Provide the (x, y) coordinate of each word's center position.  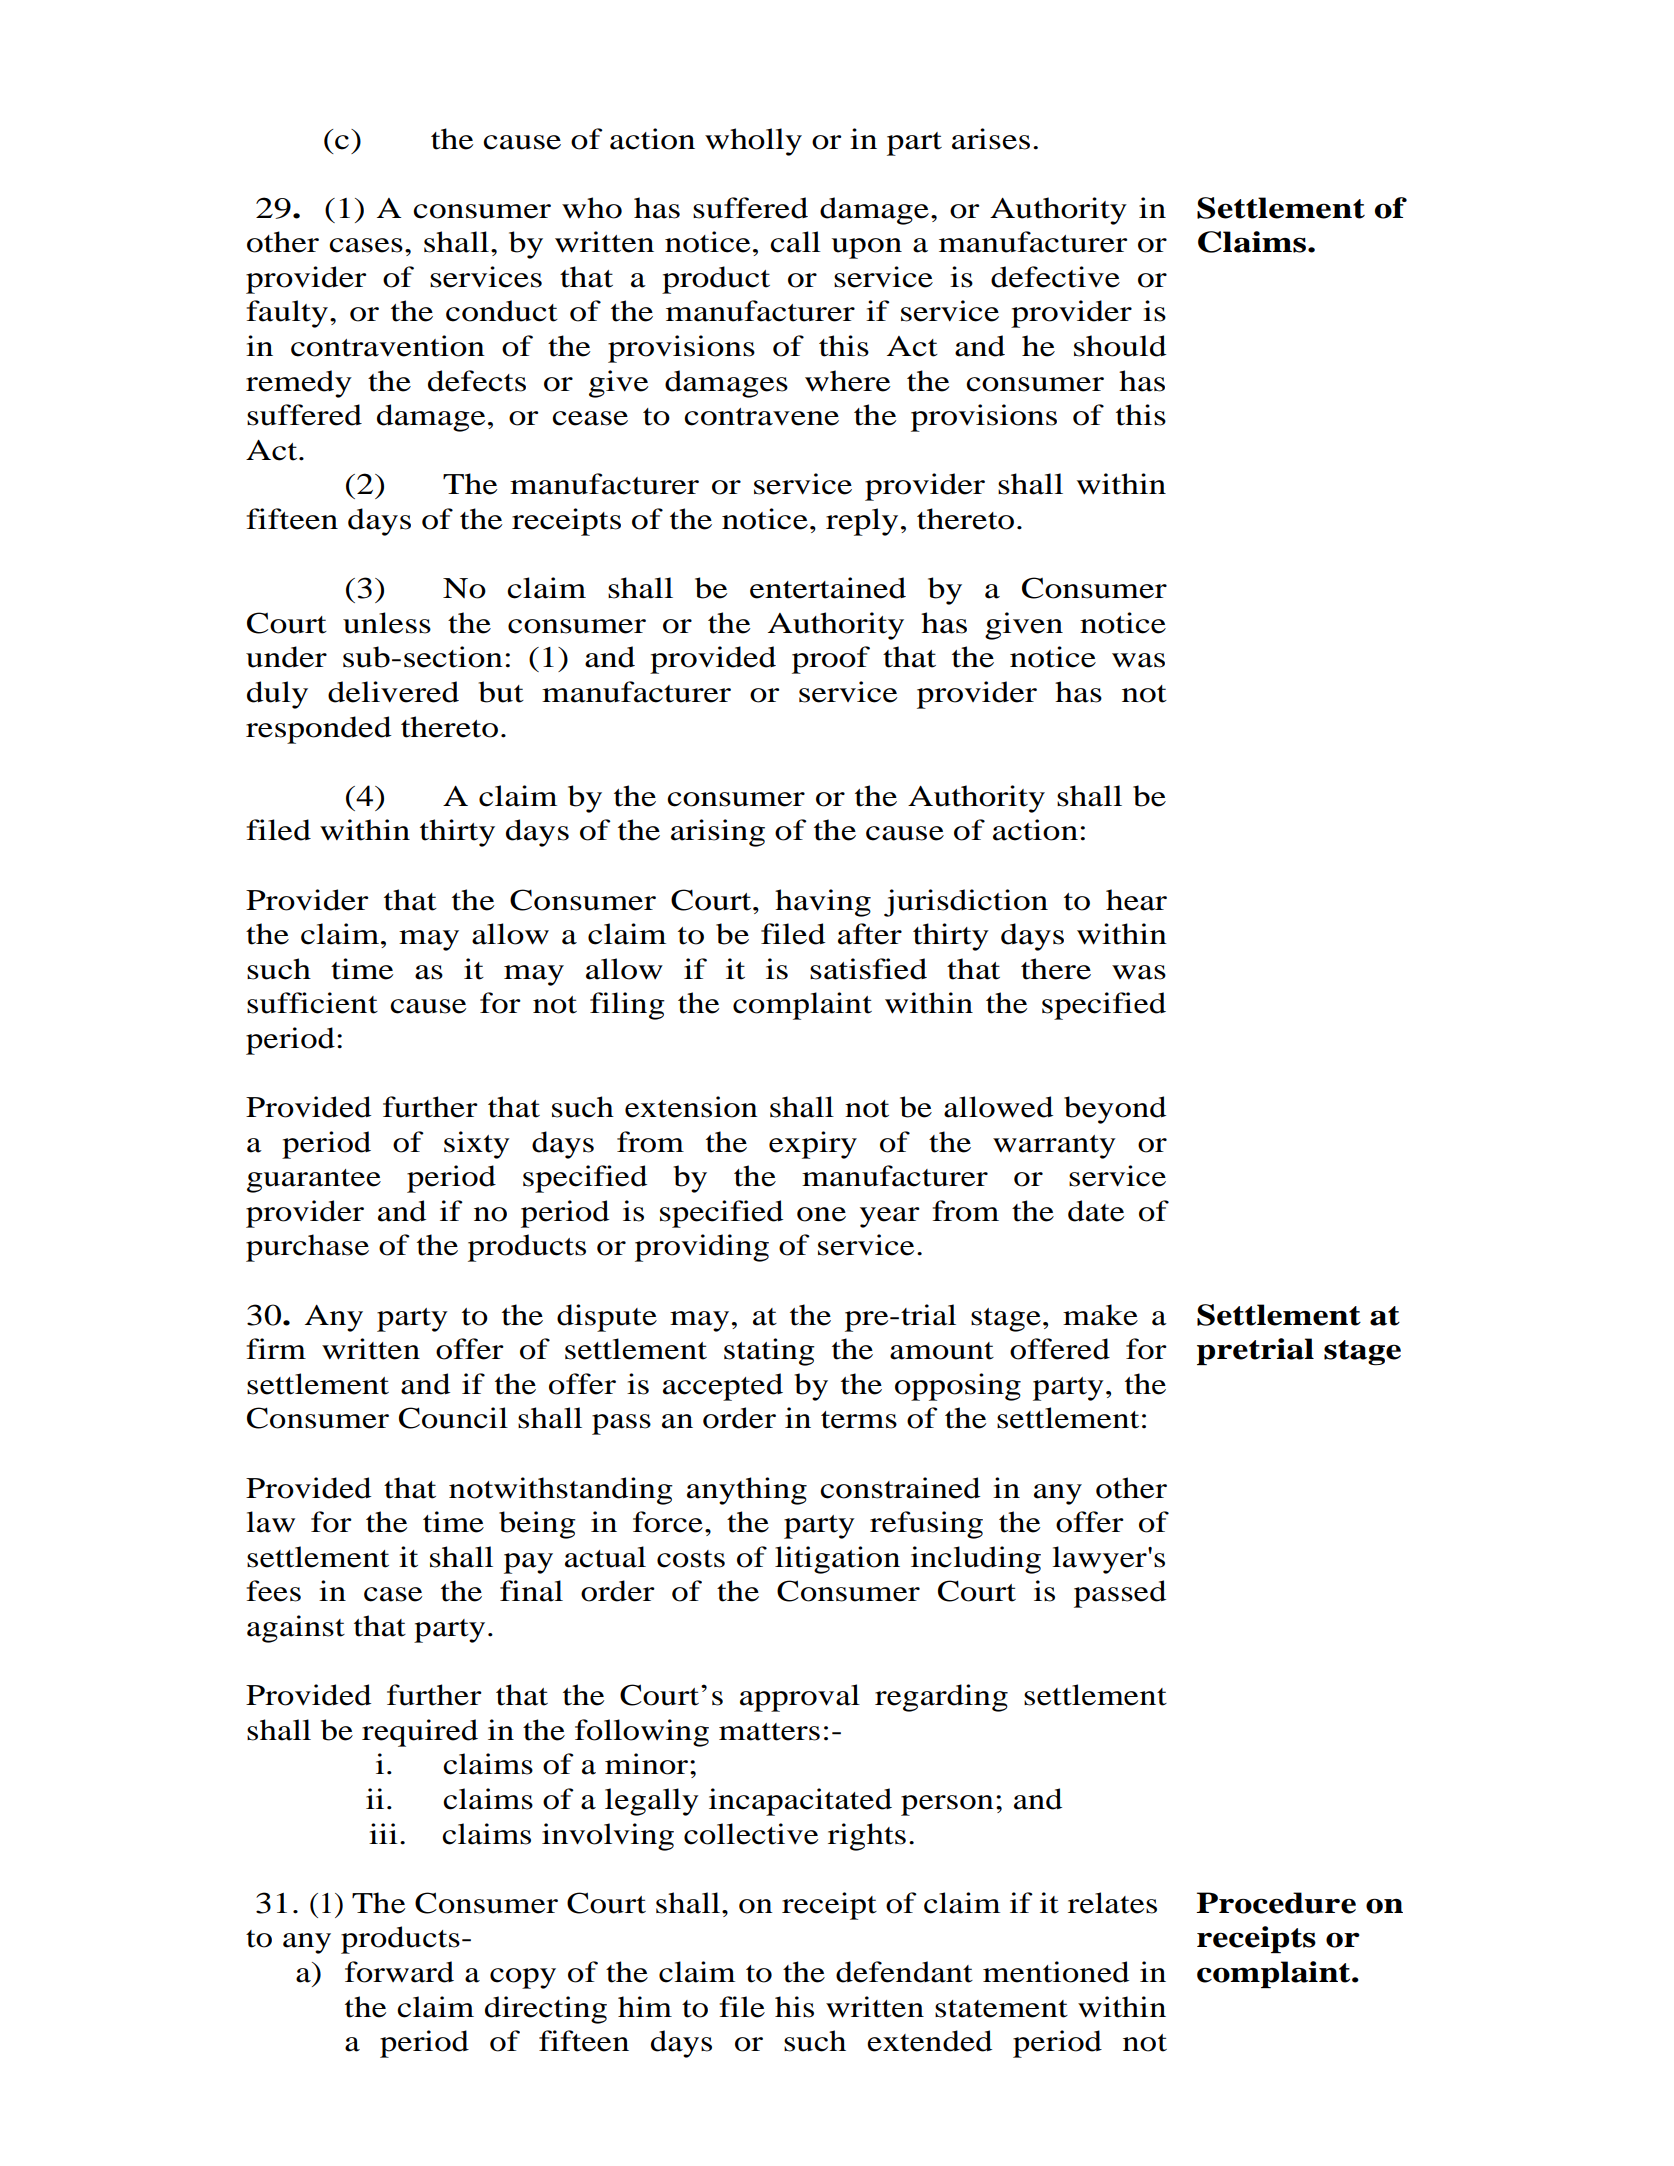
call (795, 242)
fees (273, 1591)
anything (747, 1491)
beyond (1115, 1110)
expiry (813, 1145)
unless (387, 623)
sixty (477, 1145)
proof (831, 660)
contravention (388, 346)
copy (523, 1978)
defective (1055, 277)
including (976, 1560)
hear (1136, 900)
